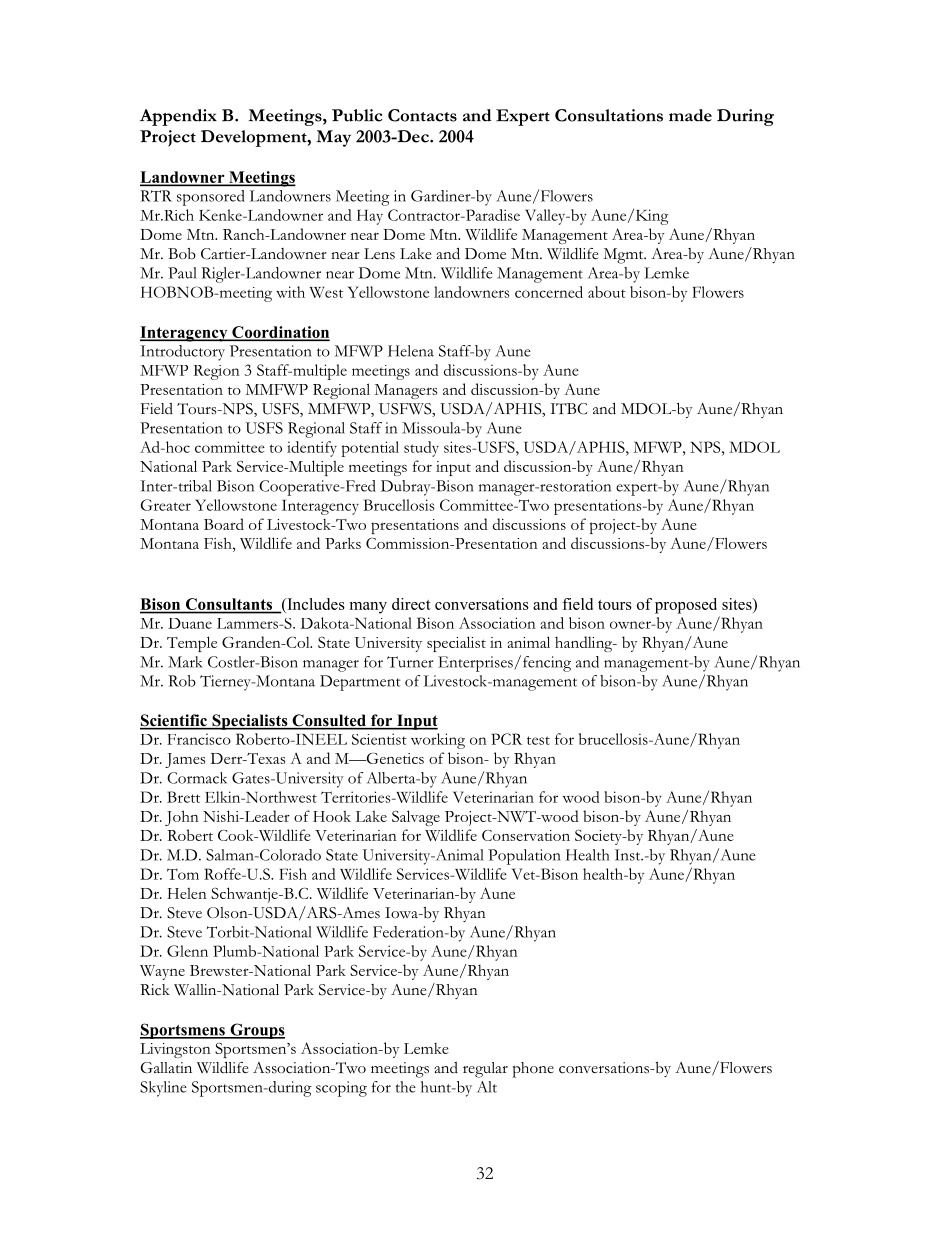 The width and height of the page is (952, 1233). Describe the element at coordinates (228, 605) in the page. I see `Consultants` at that location.
